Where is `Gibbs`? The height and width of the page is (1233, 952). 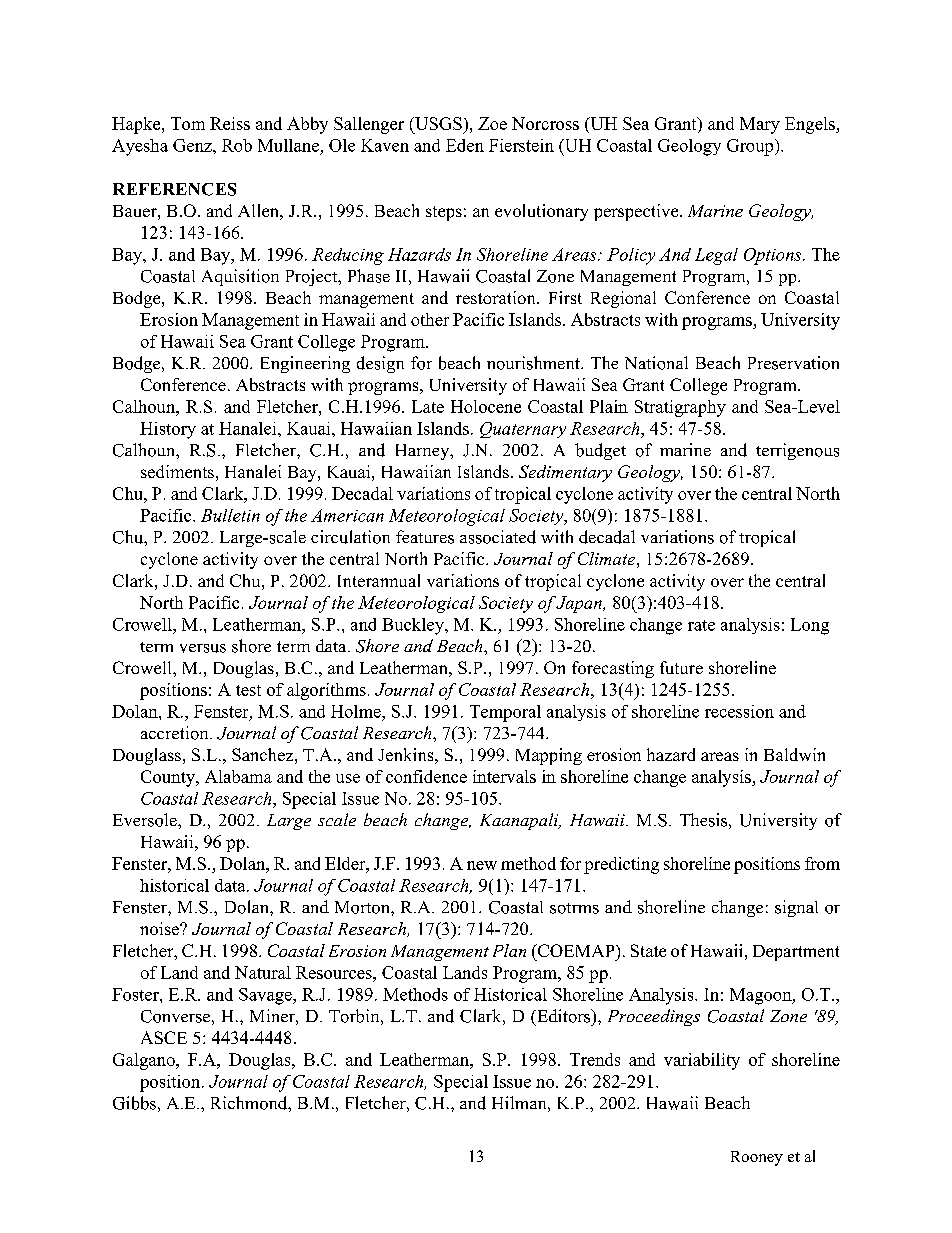
Gibbs is located at coordinates (134, 1103).
